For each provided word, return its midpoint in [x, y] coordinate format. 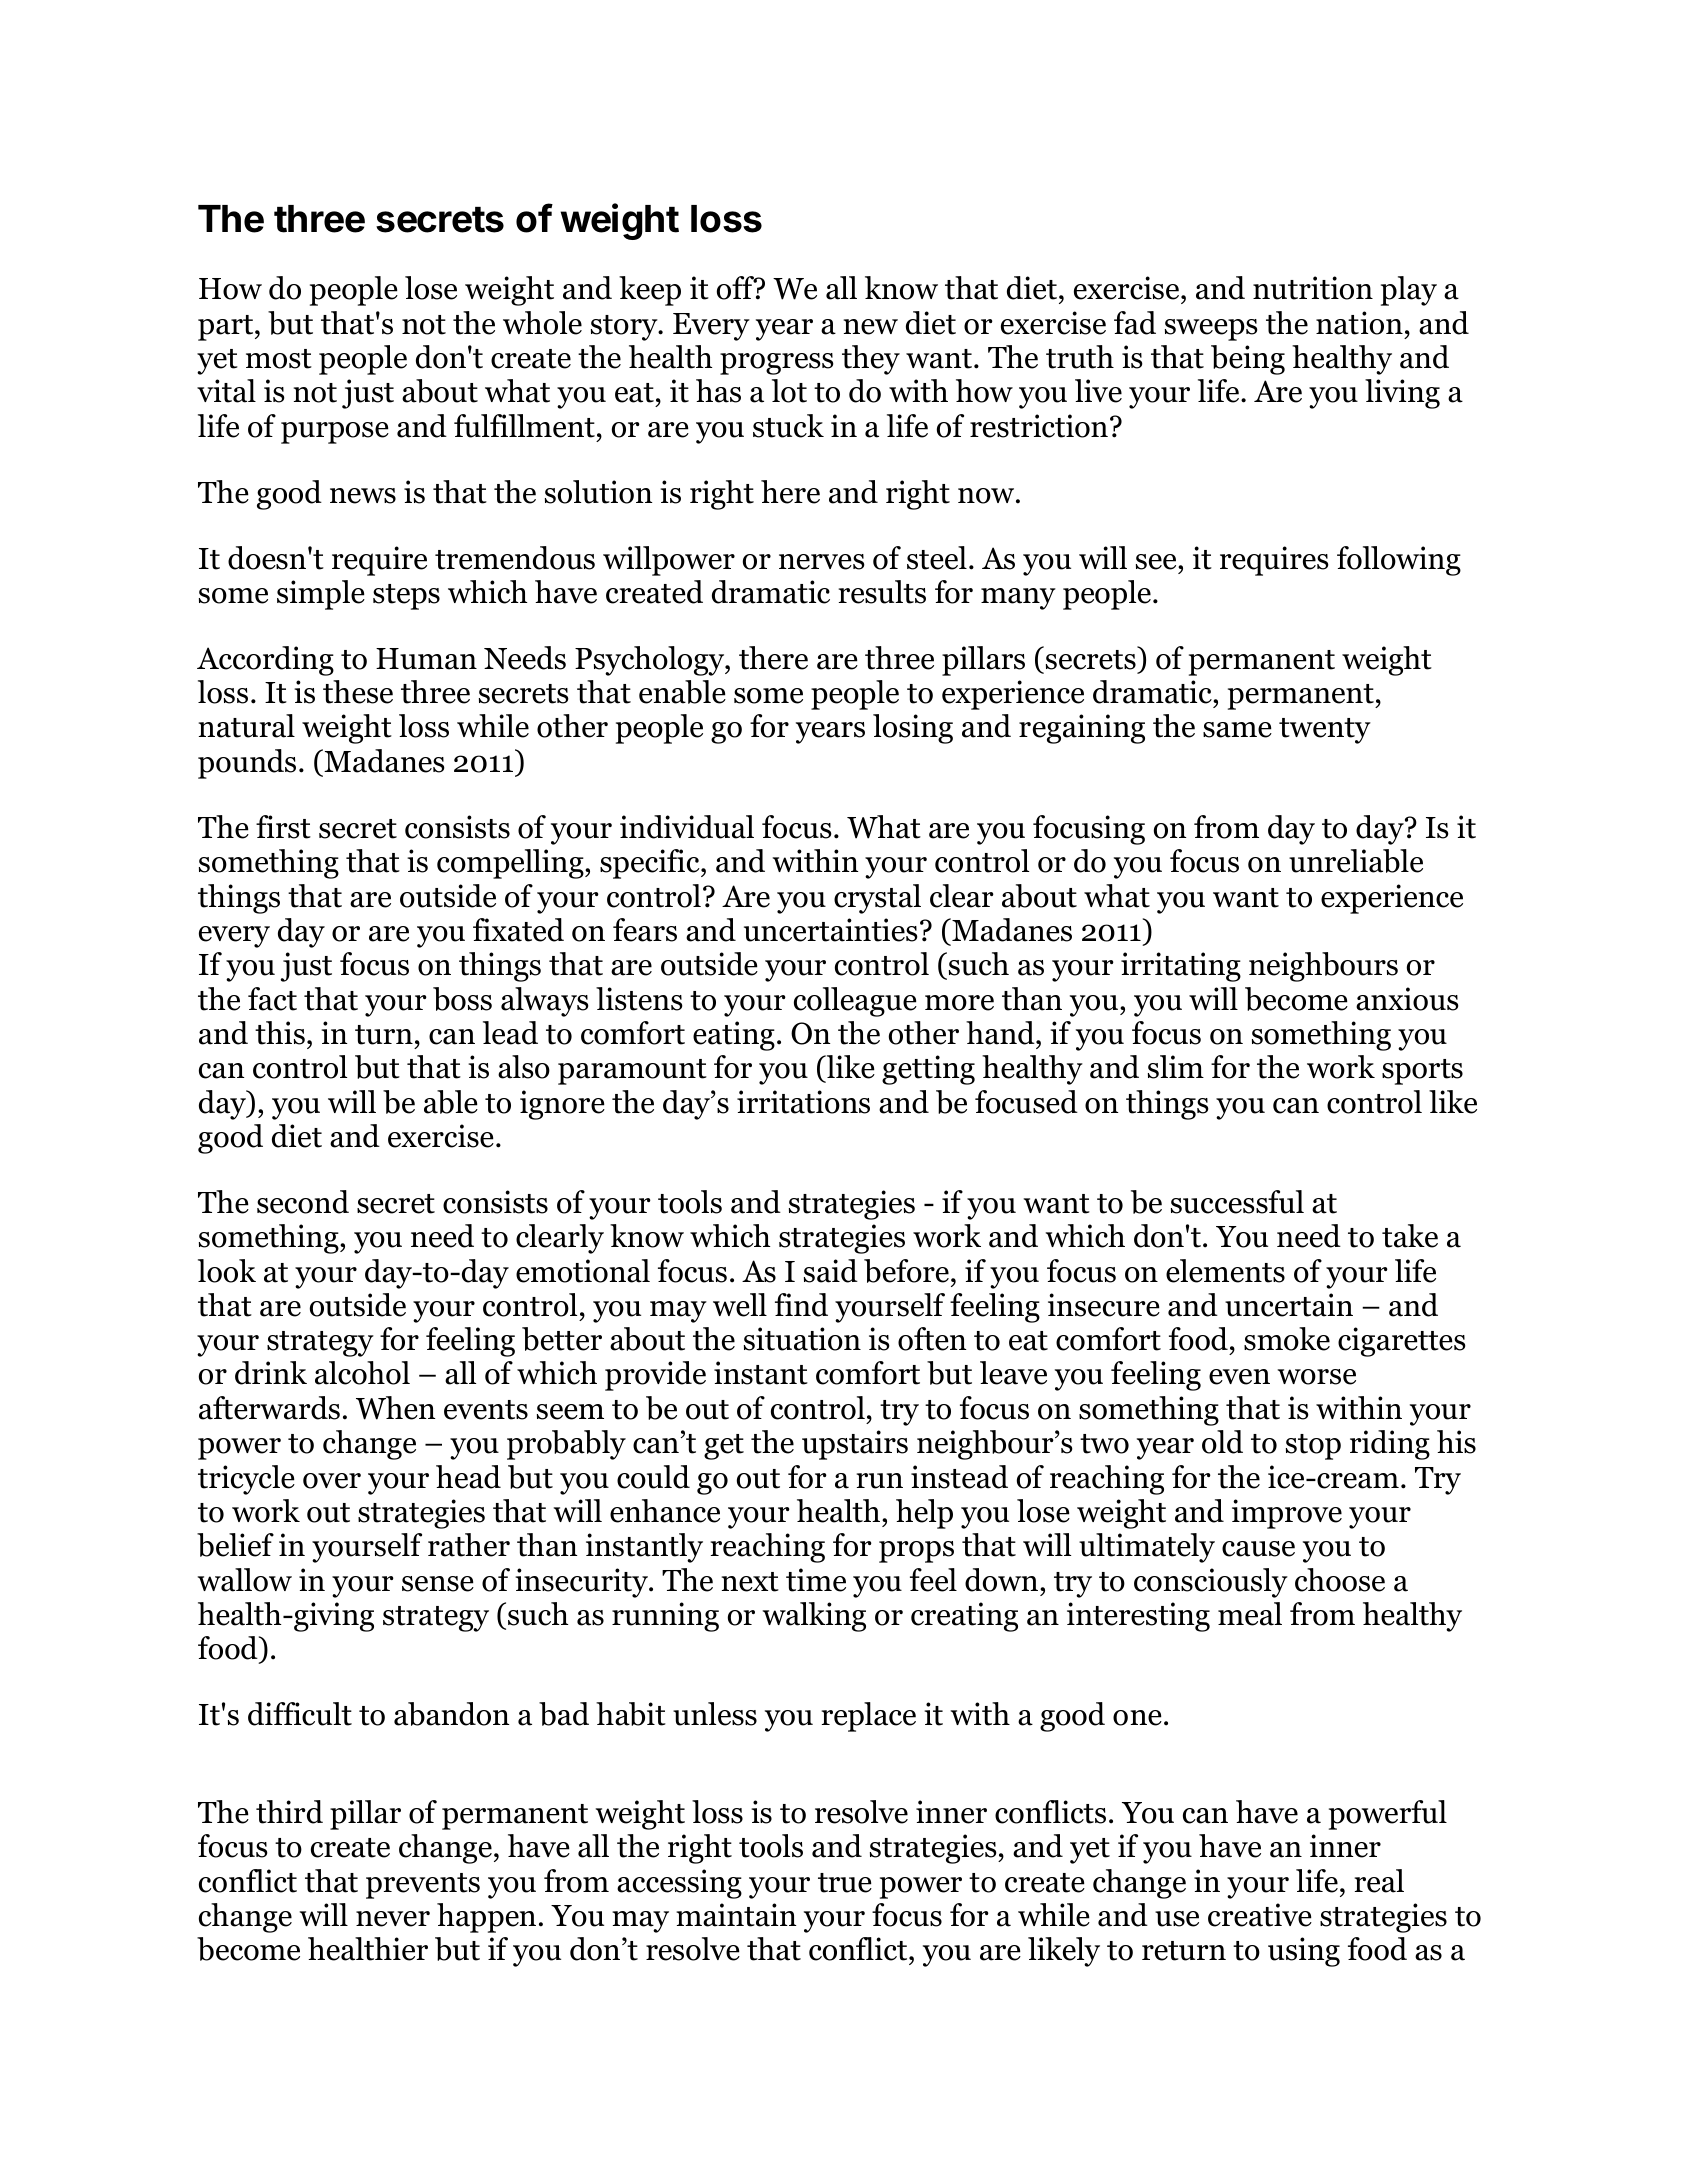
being [1248, 360]
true [845, 1883]
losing [913, 729]
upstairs [855, 1445]
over [332, 1481]
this [280, 1033]
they [871, 360]
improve [1287, 1514]
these [358, 692]
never [393, 1919]
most [279, 359]
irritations [803, 1102]
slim [1176, 1067]
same [1237, 730]
